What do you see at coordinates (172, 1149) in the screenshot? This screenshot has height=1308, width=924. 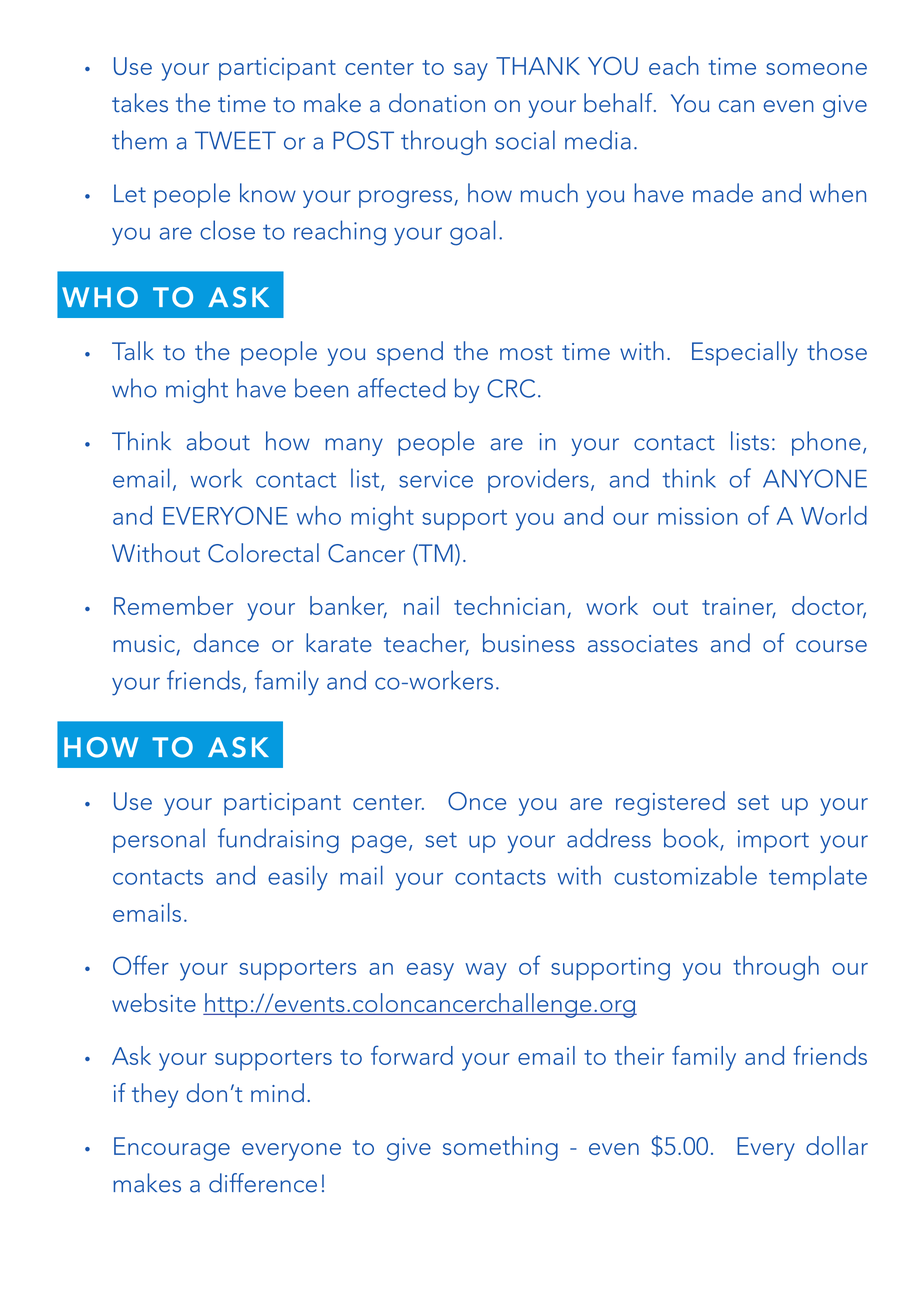 I see `Encourage` at bounding box center [172, 1149].
